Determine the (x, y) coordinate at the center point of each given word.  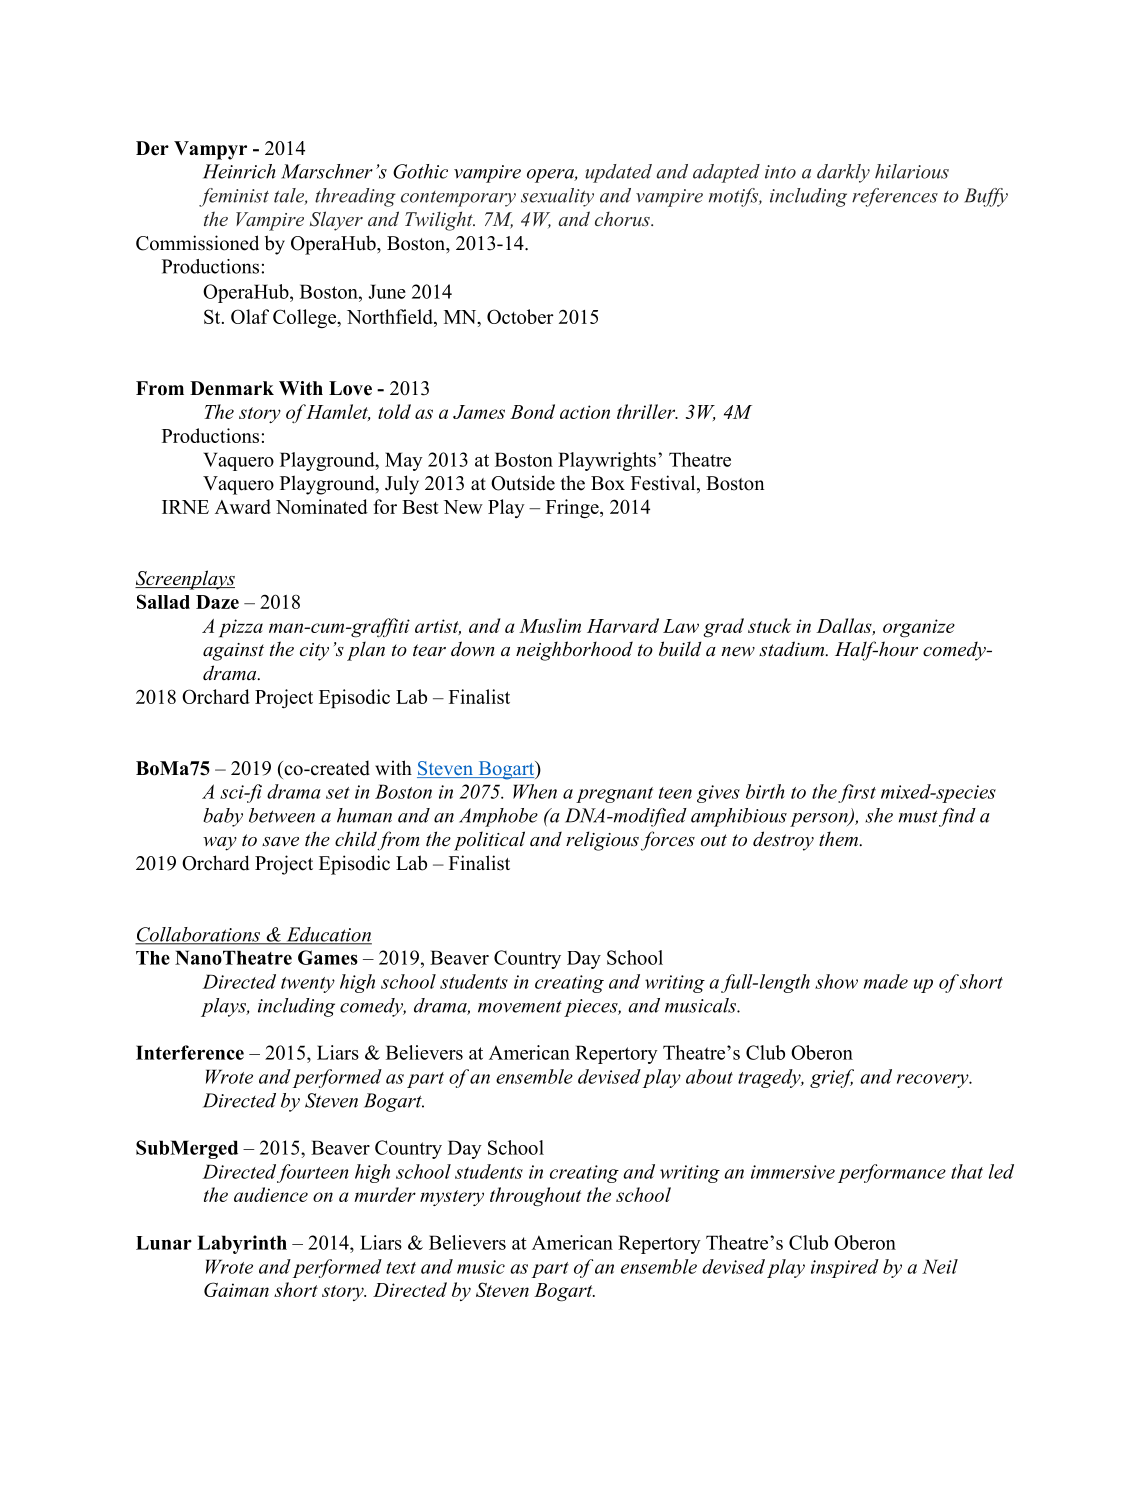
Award (243, 506)
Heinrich (239, 171)
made (886, 981)
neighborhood (574, 651)
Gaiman (236, 1289)
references (895, 197)
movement (520, 1006)
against (233, 652)
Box (608, 483)
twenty (308, 985)
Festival (664, 484)
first (857, 793)
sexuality (557, 197)
